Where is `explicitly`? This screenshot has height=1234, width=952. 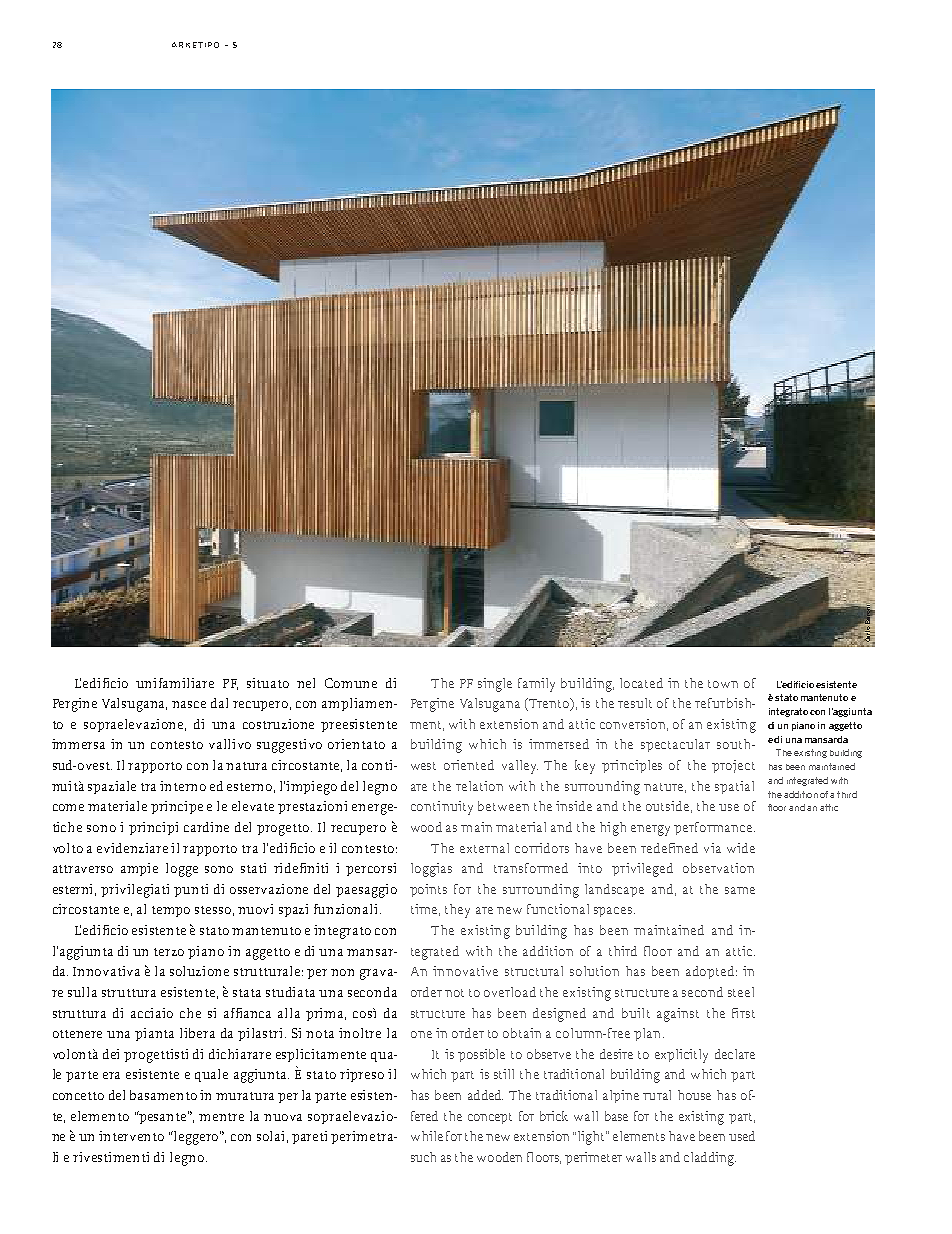
explicitly is located at coordinates (681, 1056).
